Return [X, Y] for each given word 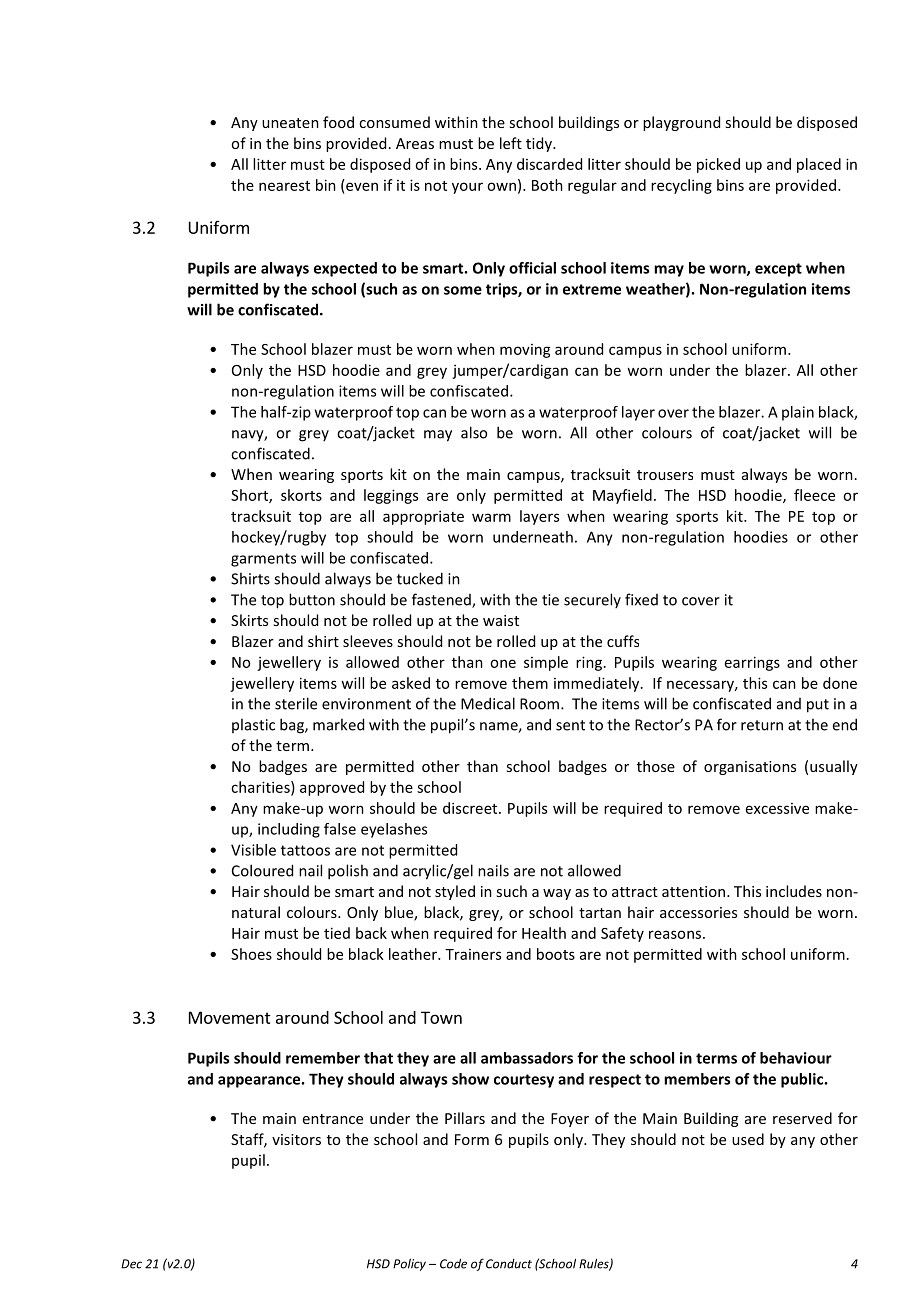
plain [798, 413]
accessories [698, 912]
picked [718, 165]
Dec [131, 1264]
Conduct [509, 1264]
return [762, 725]
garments [263, 560]
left [511, 143]
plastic [253, 725]
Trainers [473, 954]
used [748, 1139]
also [474, 432]
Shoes [251, 954]
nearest [284, 186]
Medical [488, 703]
